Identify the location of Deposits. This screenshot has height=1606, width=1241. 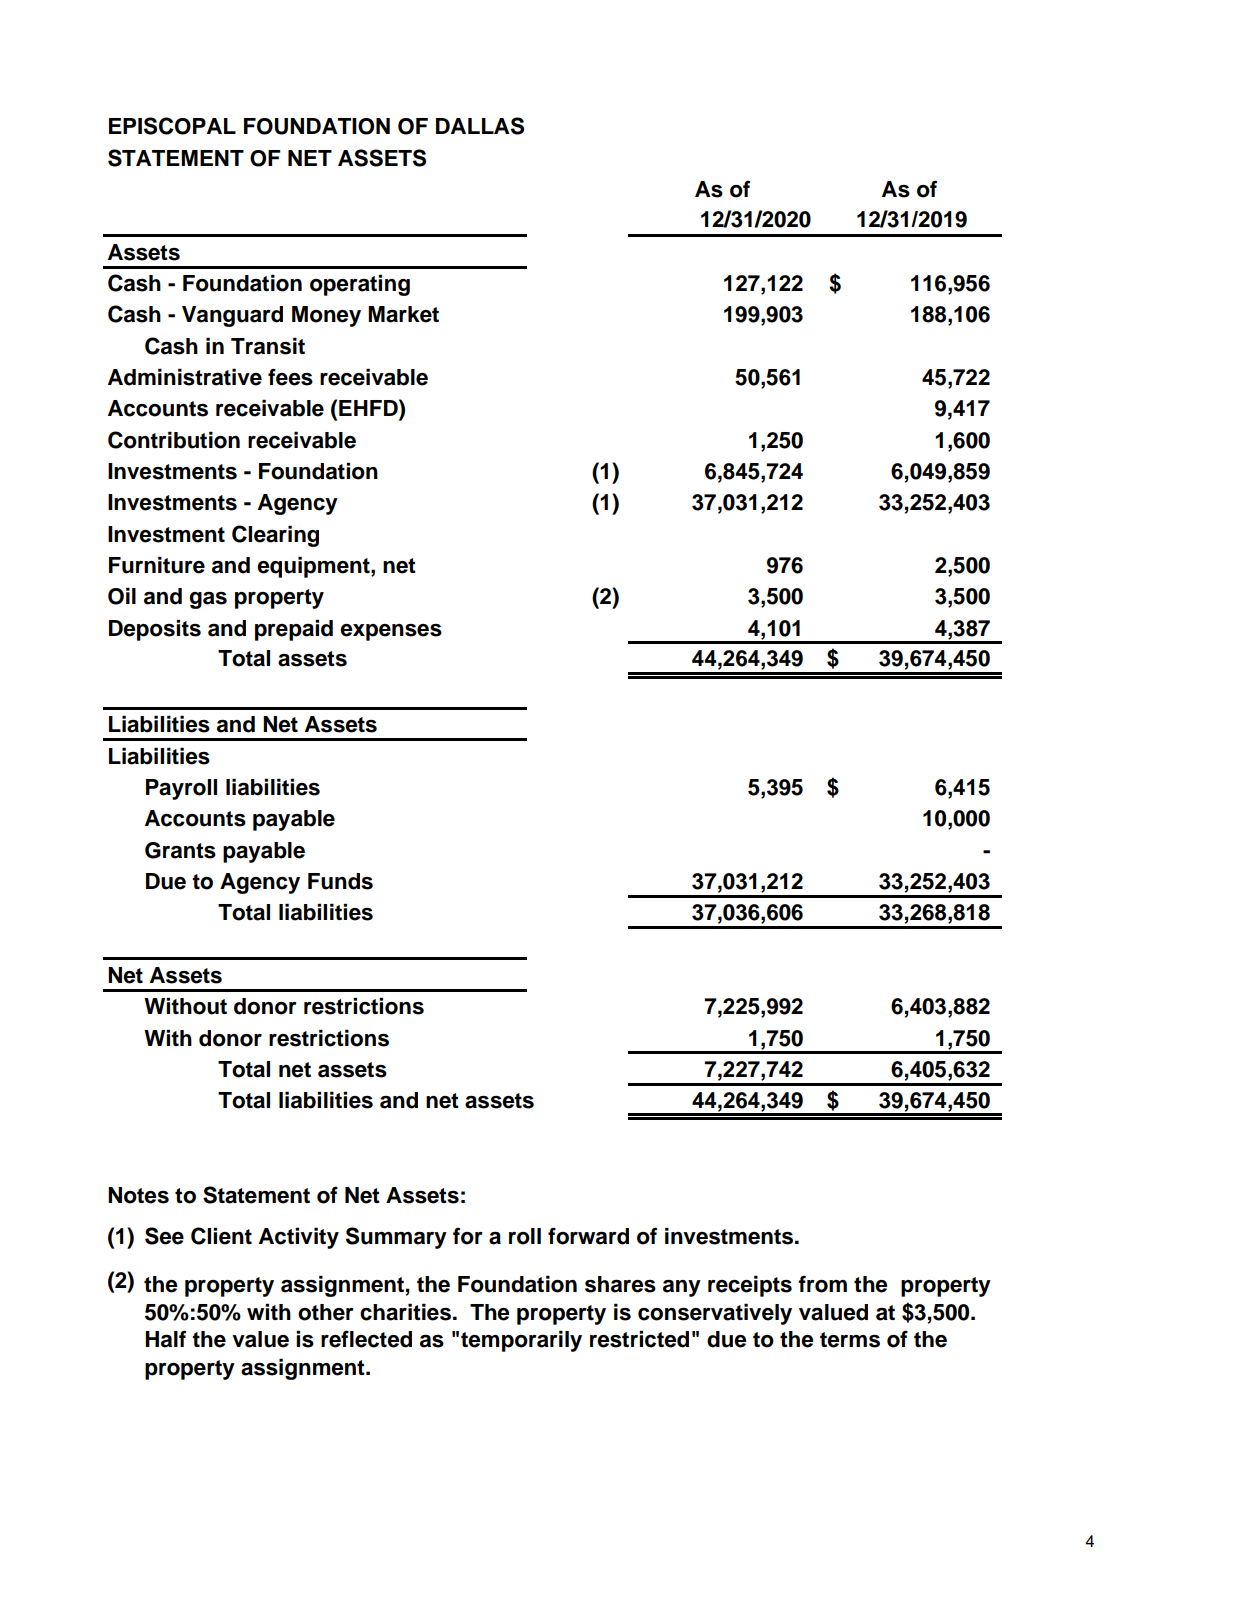
(155, 630).
